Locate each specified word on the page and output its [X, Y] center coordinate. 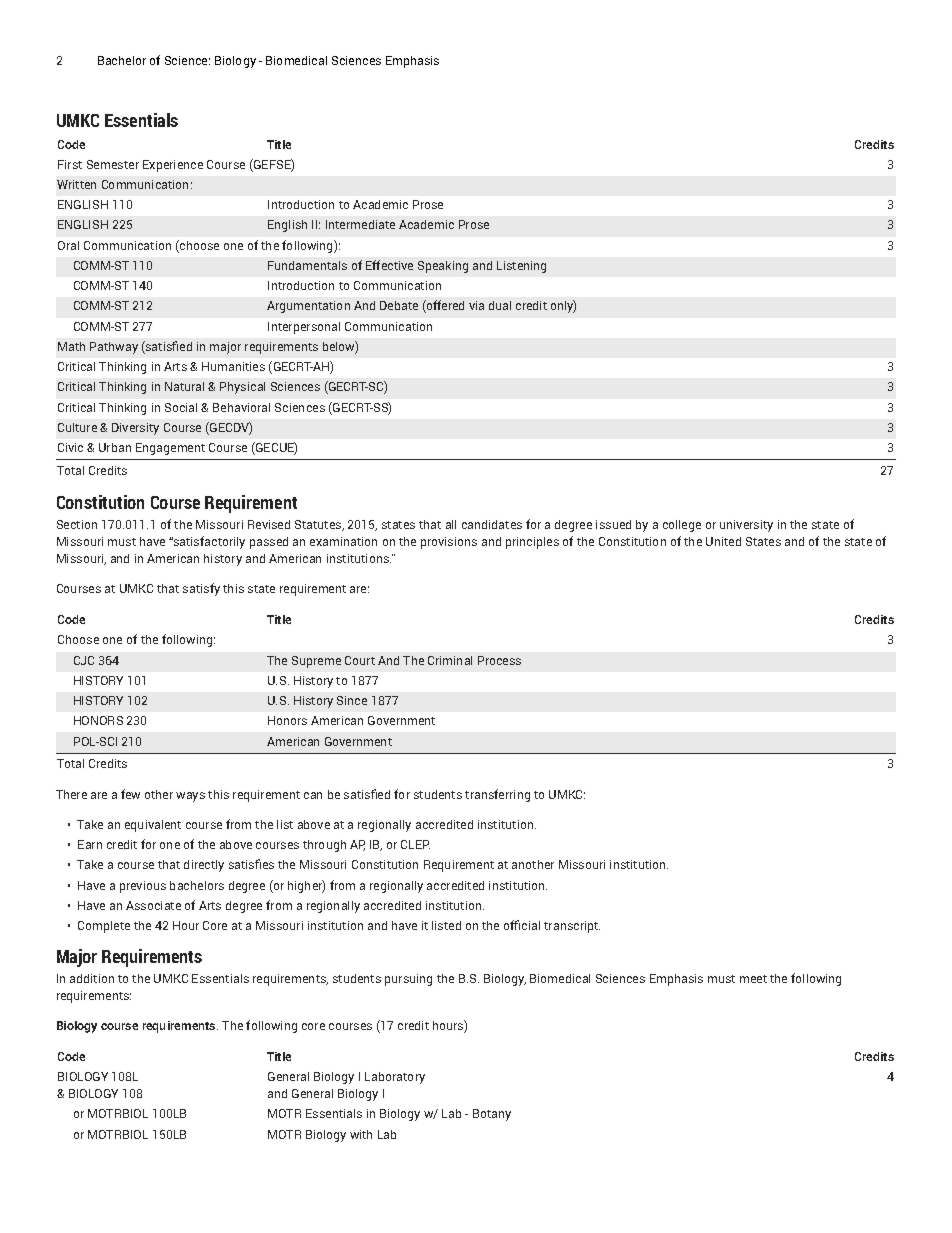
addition [92, 978]
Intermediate [360, 224]
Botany [492, 1115]
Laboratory [395, 1078]
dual [500, 305]
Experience [173, 166]
